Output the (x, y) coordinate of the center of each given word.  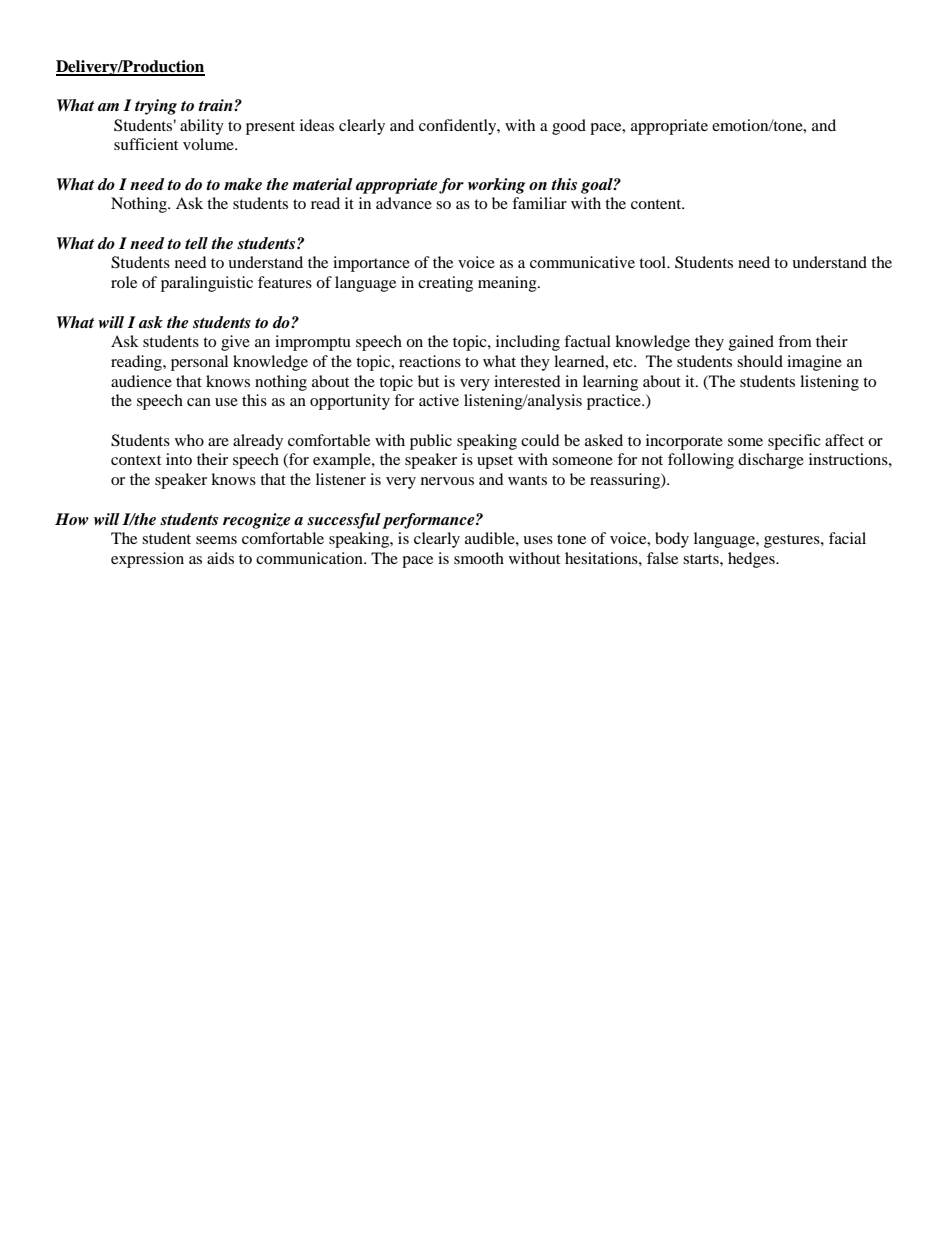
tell (196, 243)
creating (445, 284)
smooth (479, 558)
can (199, 402)
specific (794, 442)
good (569, 127)
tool (653, 262)
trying (156, 107)
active (439, 400)
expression (147, 560)
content (657, 204)
